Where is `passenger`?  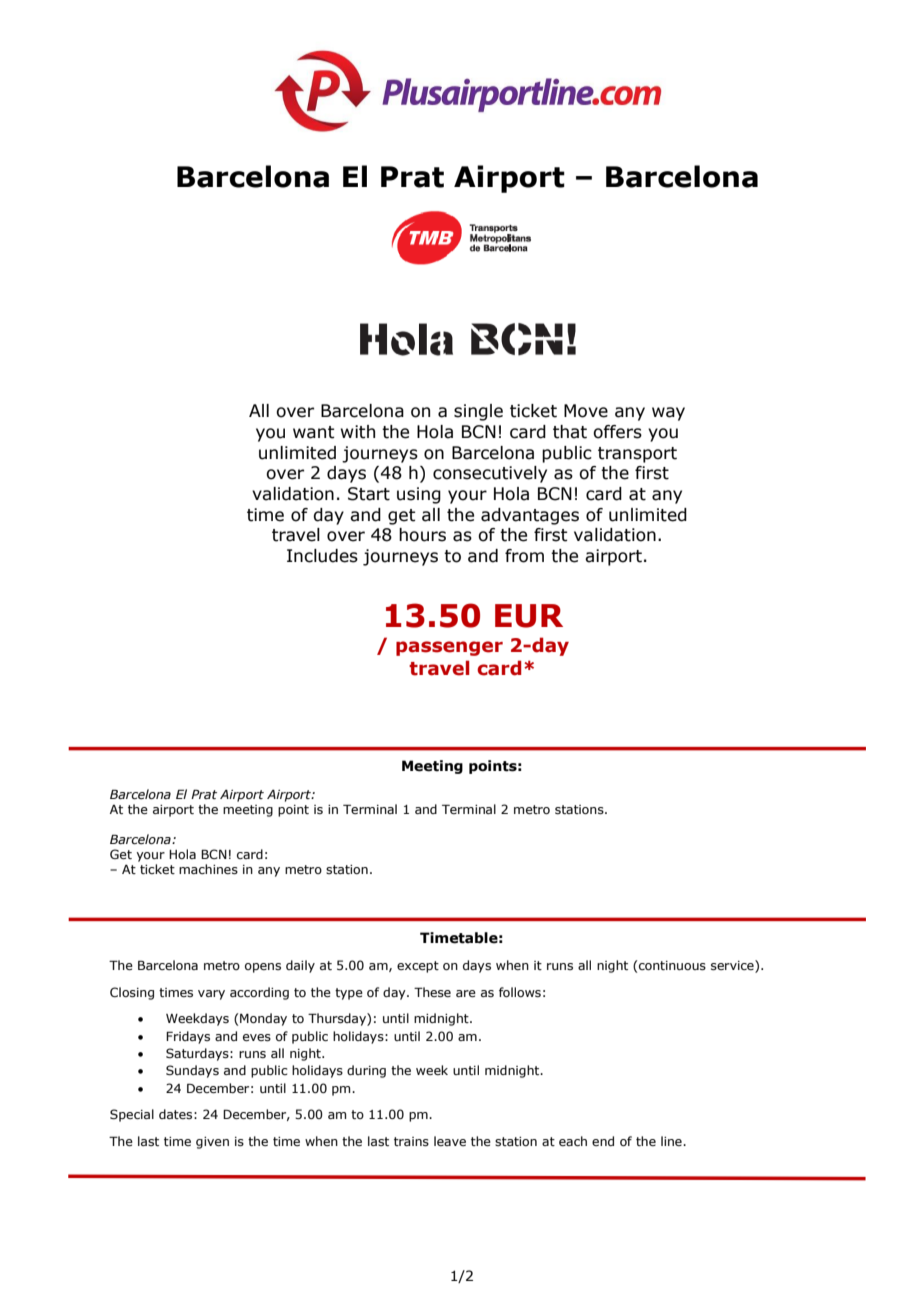 passenger is located at coordinates (449, 648).
